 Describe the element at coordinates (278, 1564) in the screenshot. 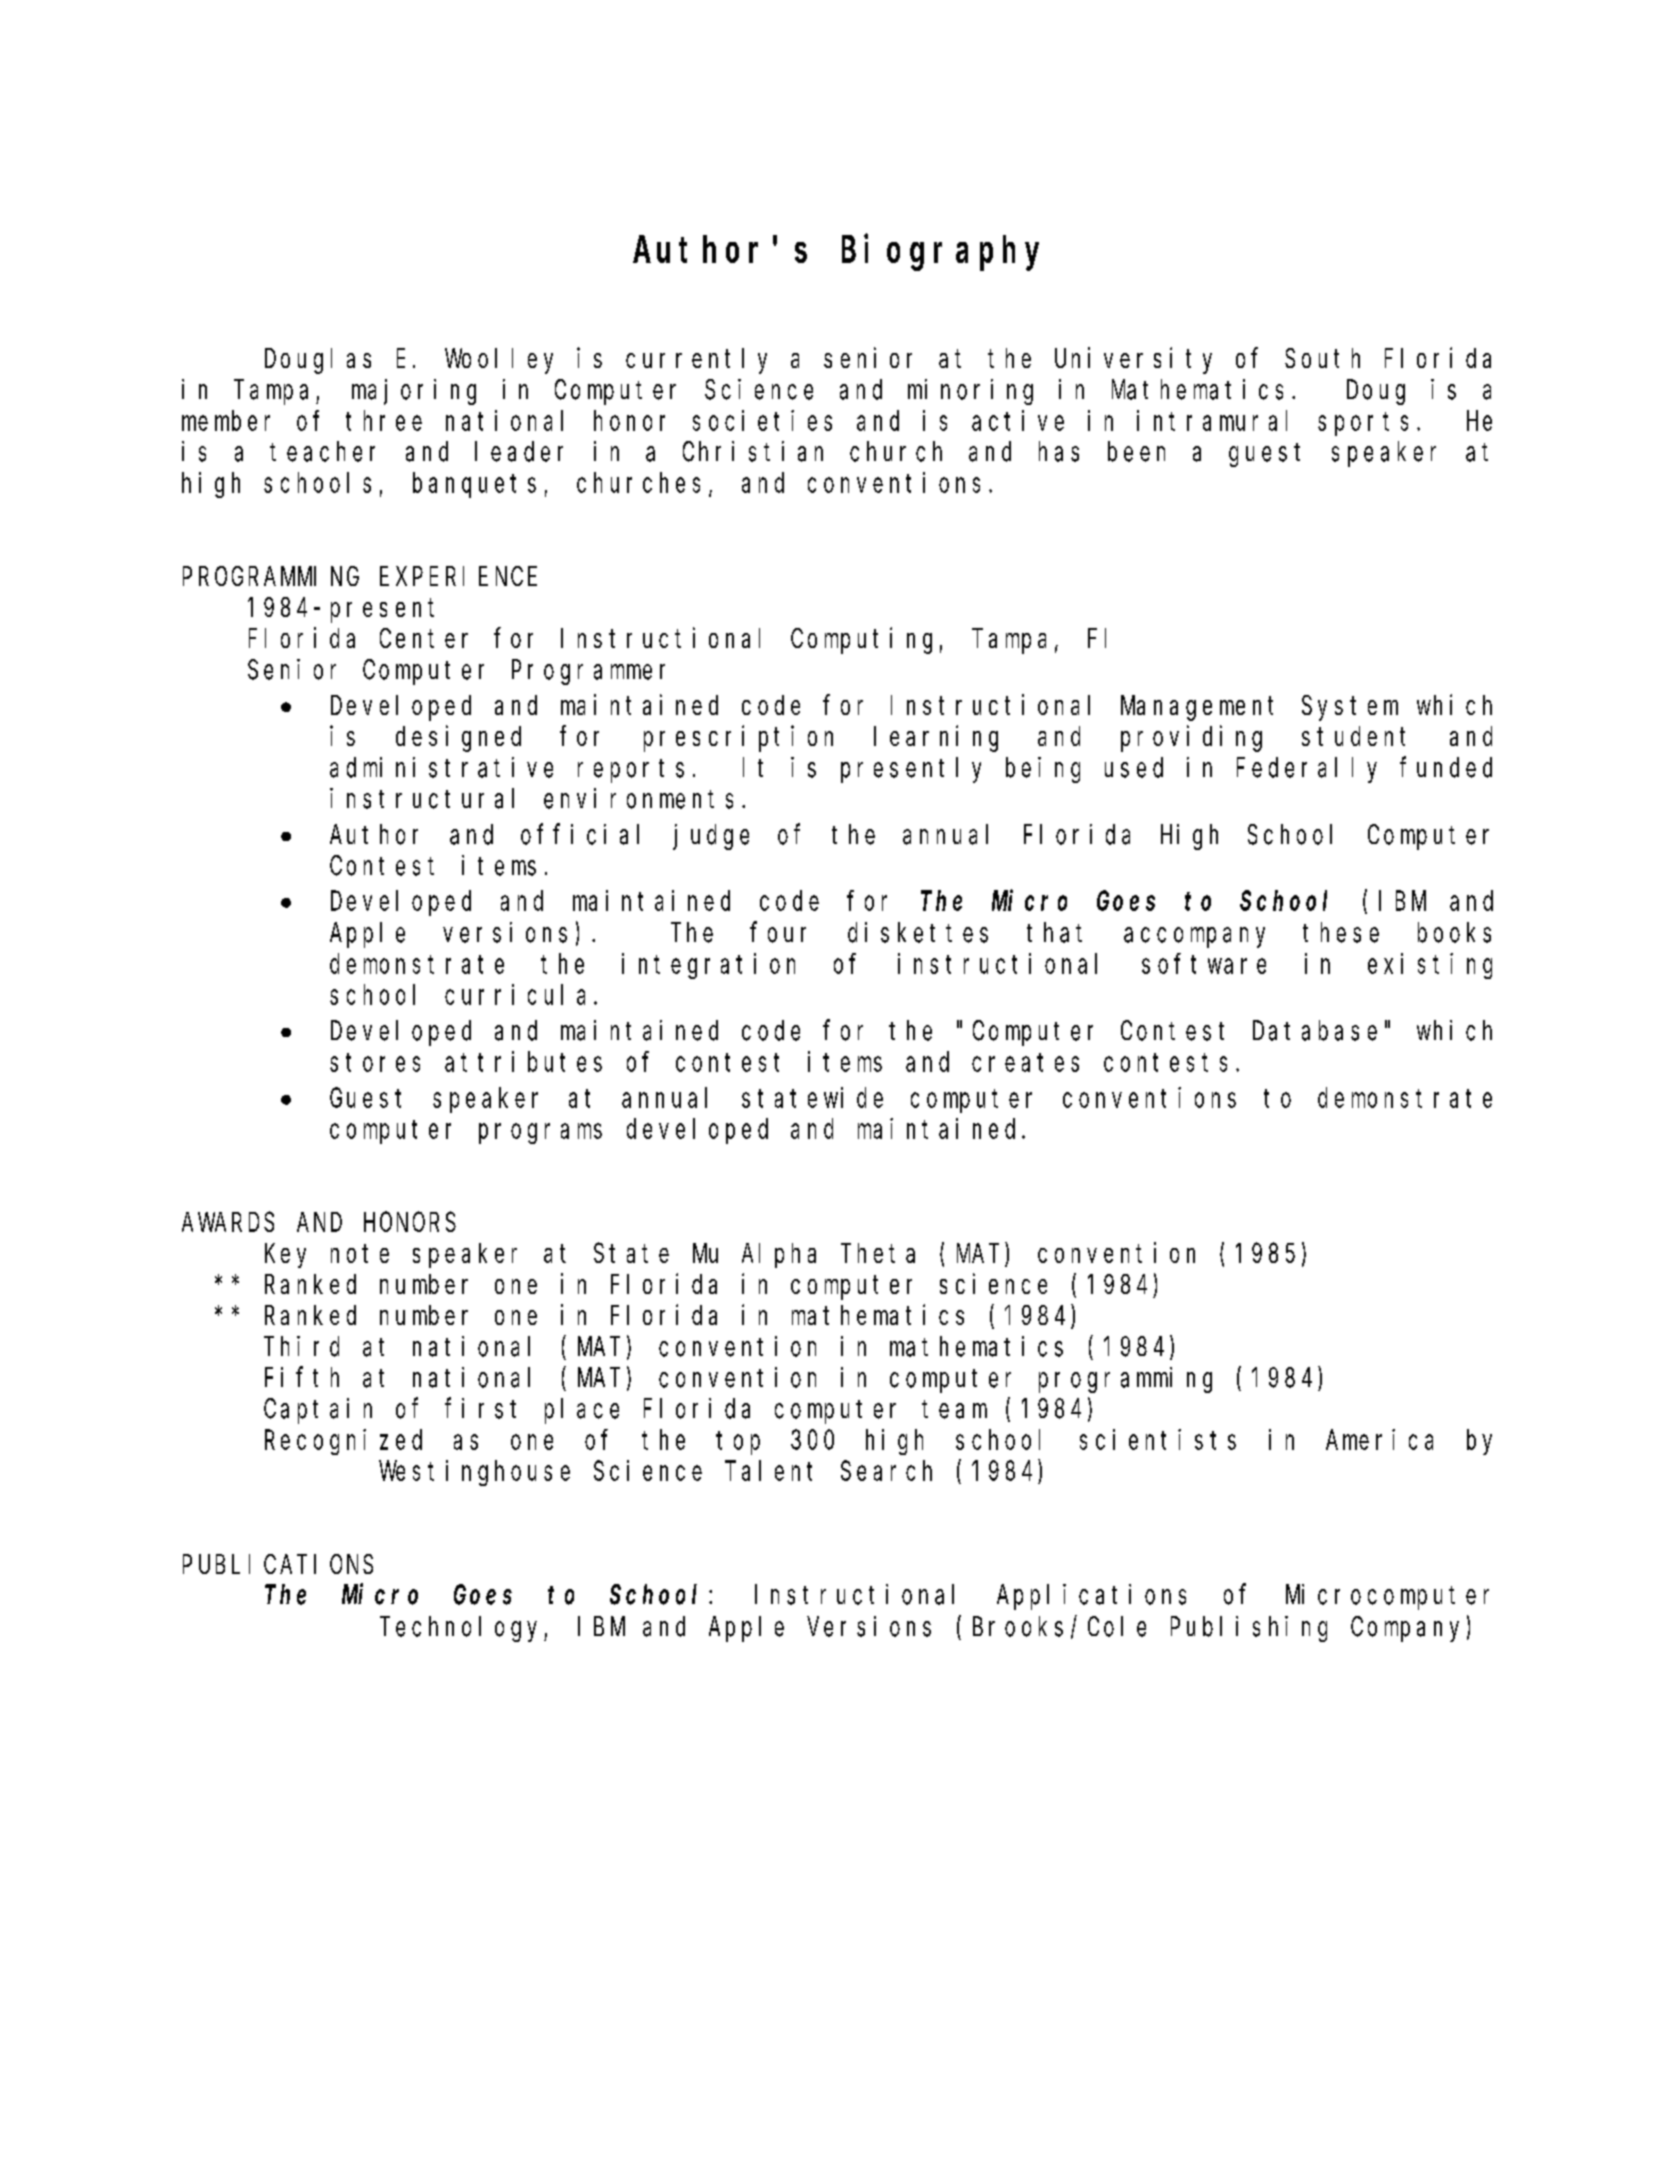

I see `PUBLICATIONS` at that location.
